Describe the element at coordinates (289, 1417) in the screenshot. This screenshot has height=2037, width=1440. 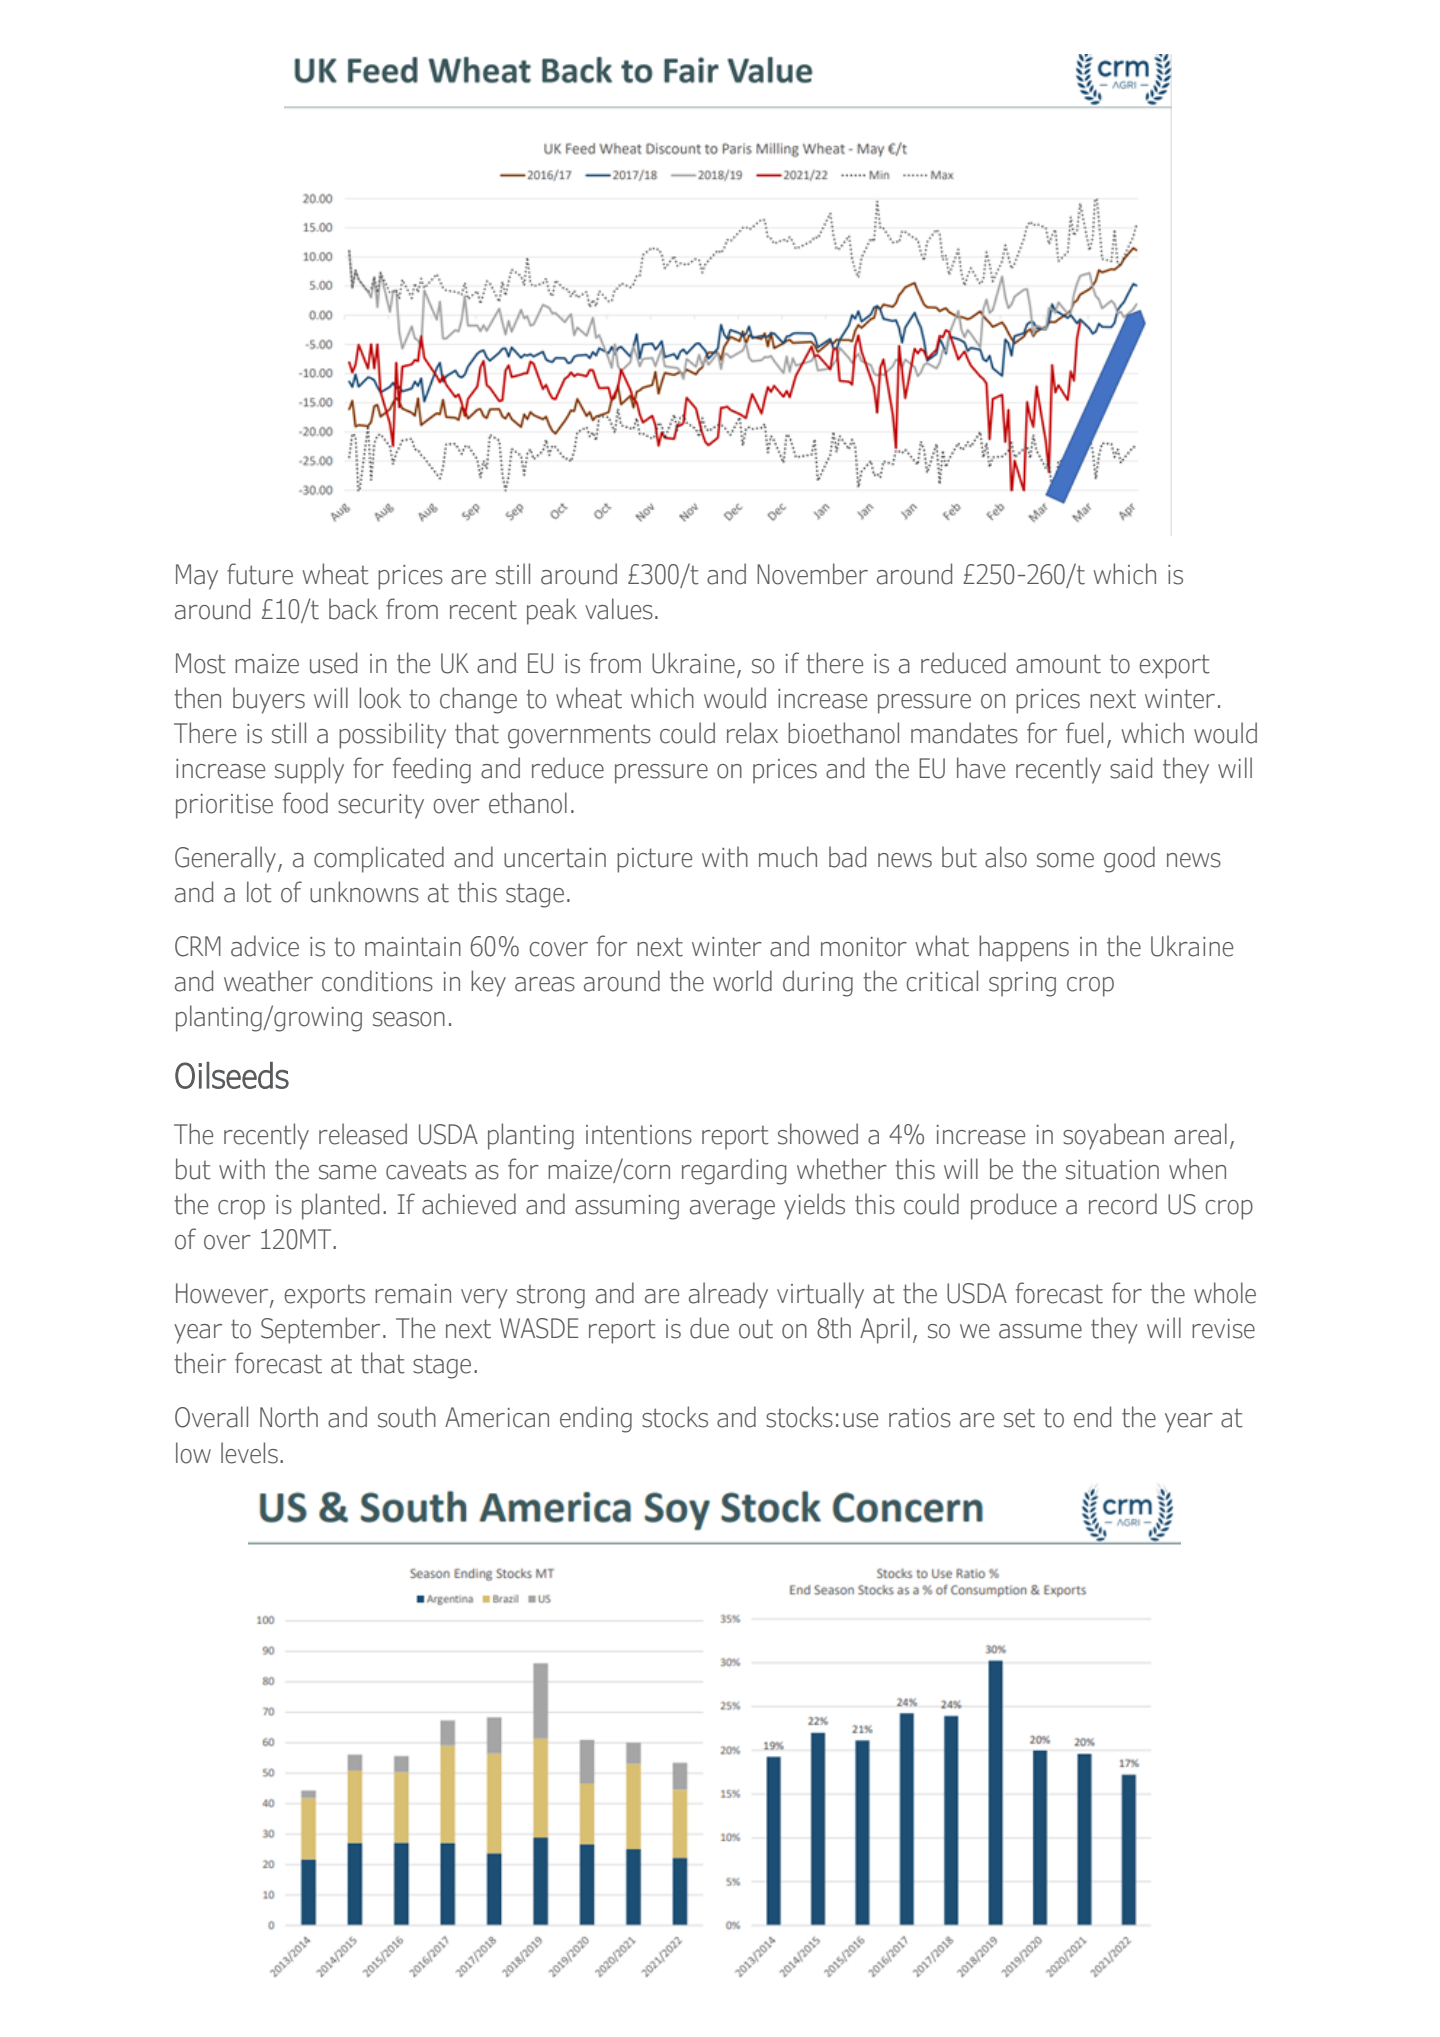
I see `North` at that location.
